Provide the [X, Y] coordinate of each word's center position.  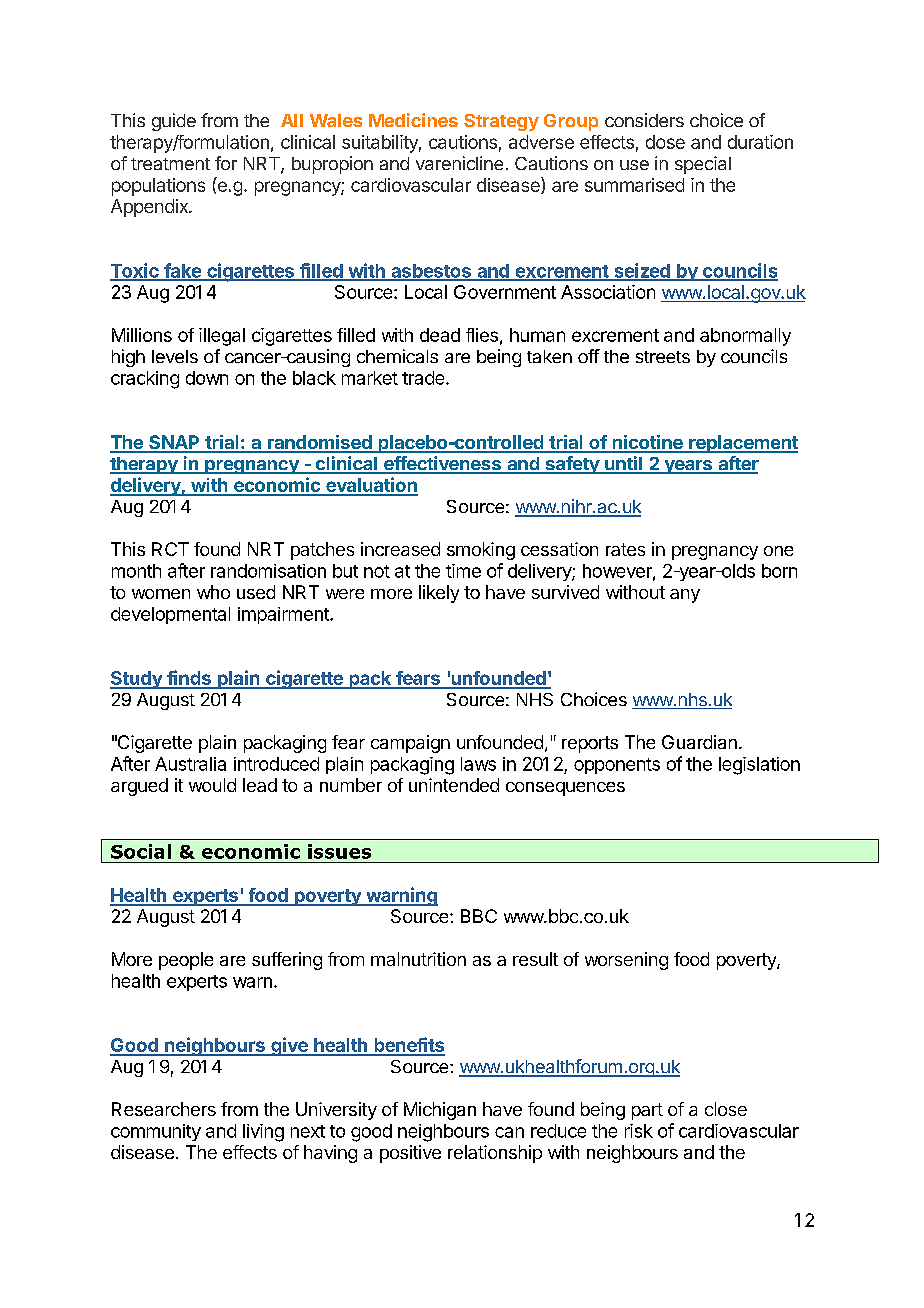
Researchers [164, 1109]
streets [663, 357]
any [685, 596]
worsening [626, 961]
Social [141, 851]
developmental [170, 615]
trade [424, 378]
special [703, 165]
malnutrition [418, 959]
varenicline [459, 163]
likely [439, 594]
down [207, 378]
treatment [170, 164]
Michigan [440, 1111]
